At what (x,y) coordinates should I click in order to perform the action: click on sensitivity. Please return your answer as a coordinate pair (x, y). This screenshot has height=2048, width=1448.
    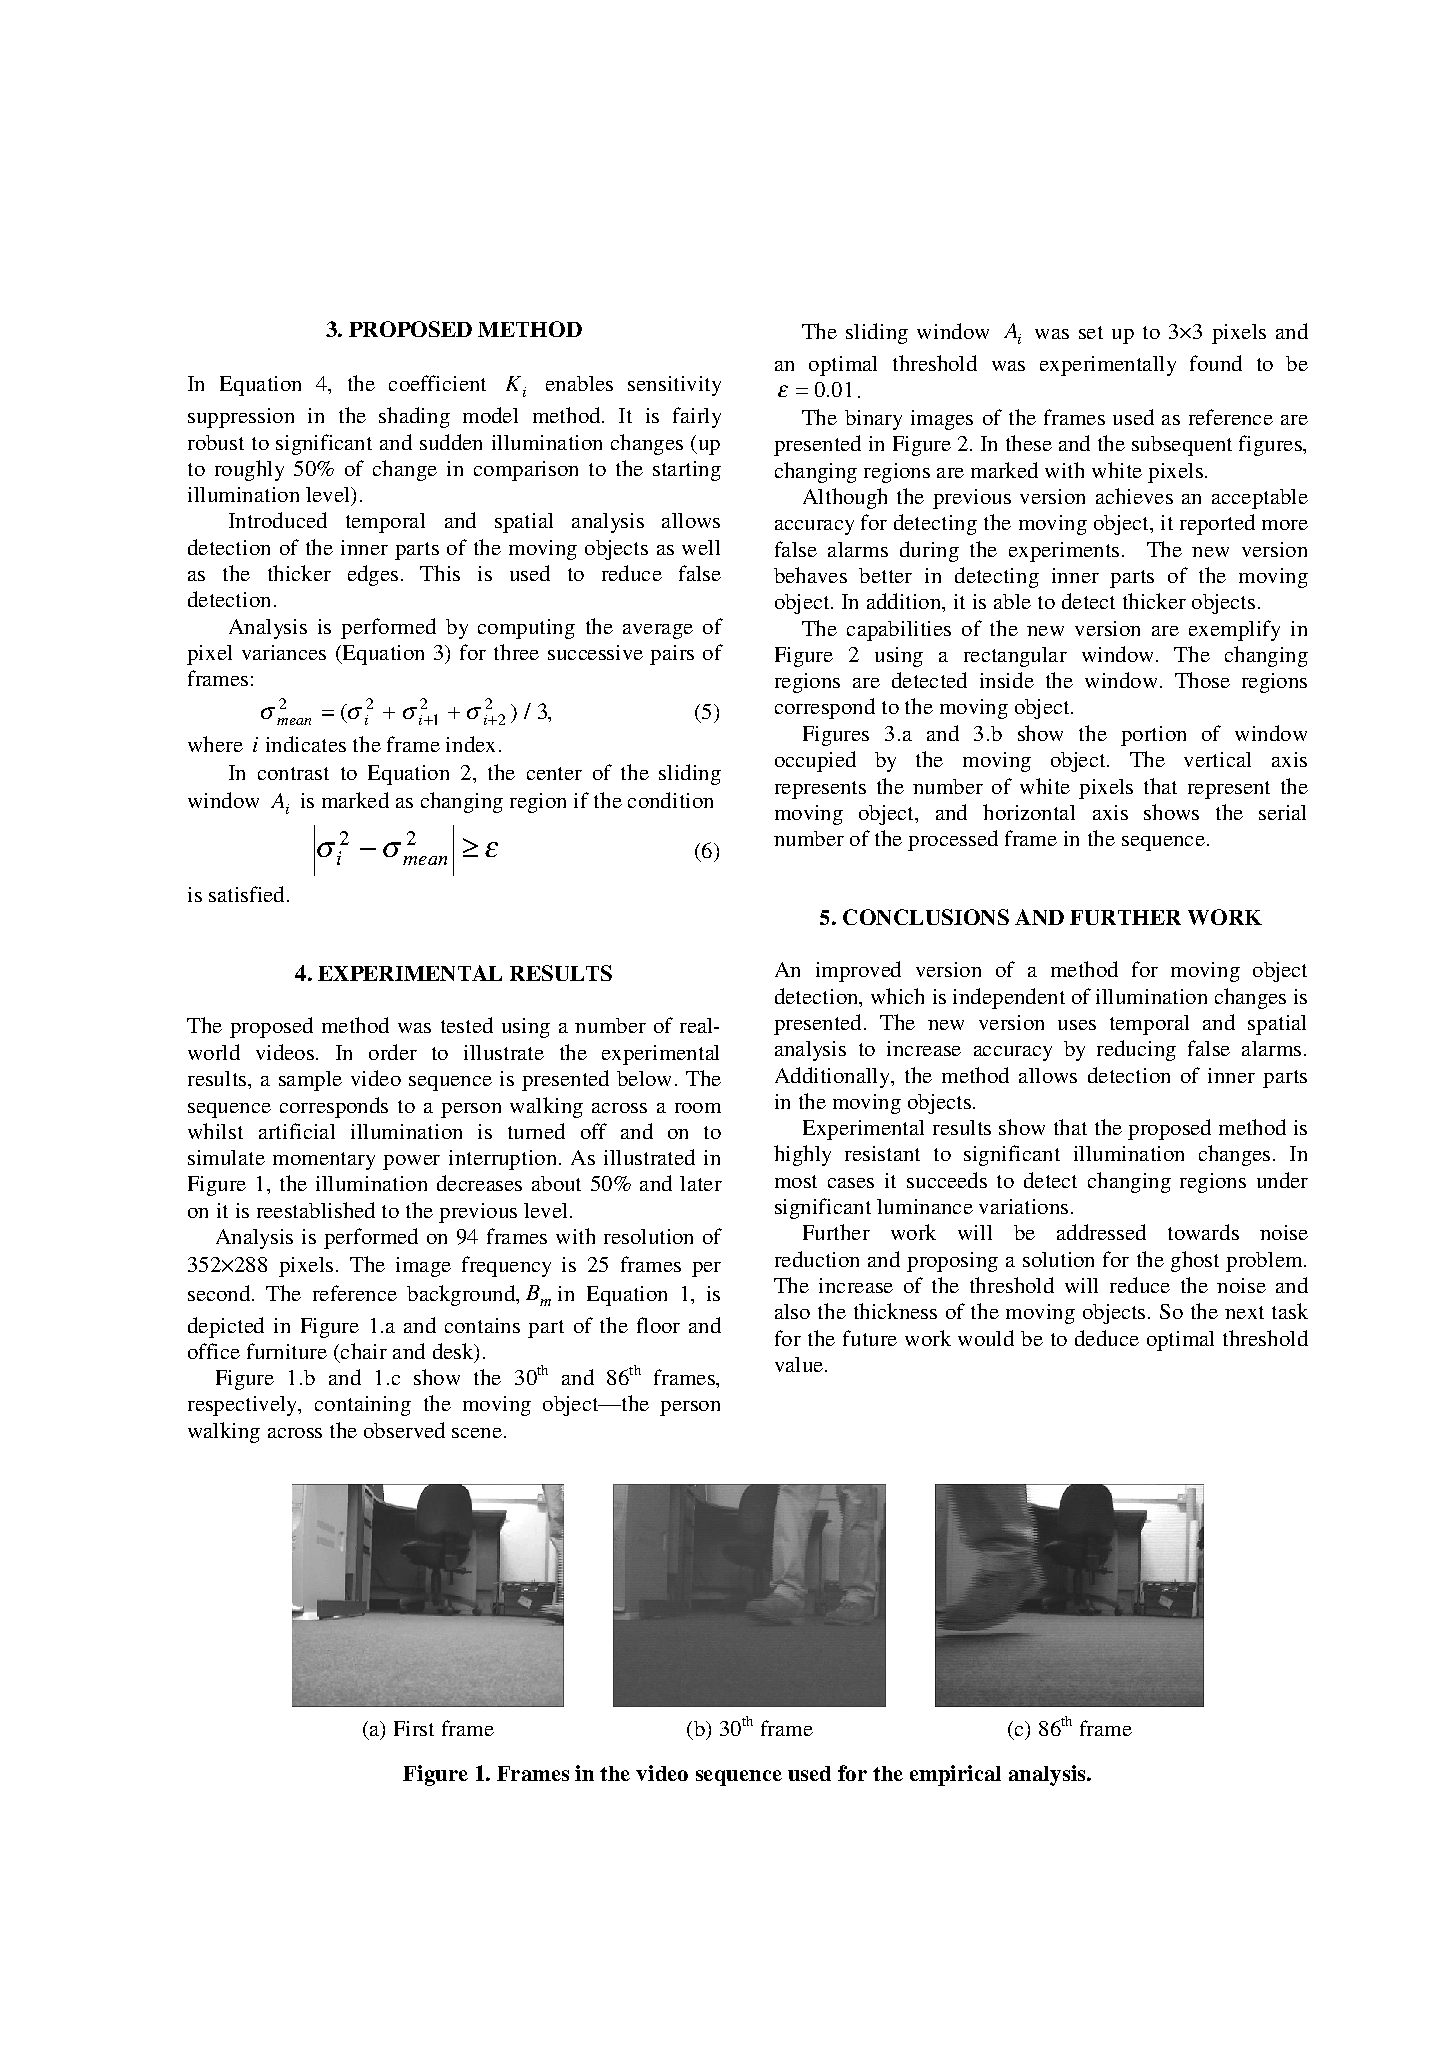
    Looking at the image, I should click on (674, 386).
